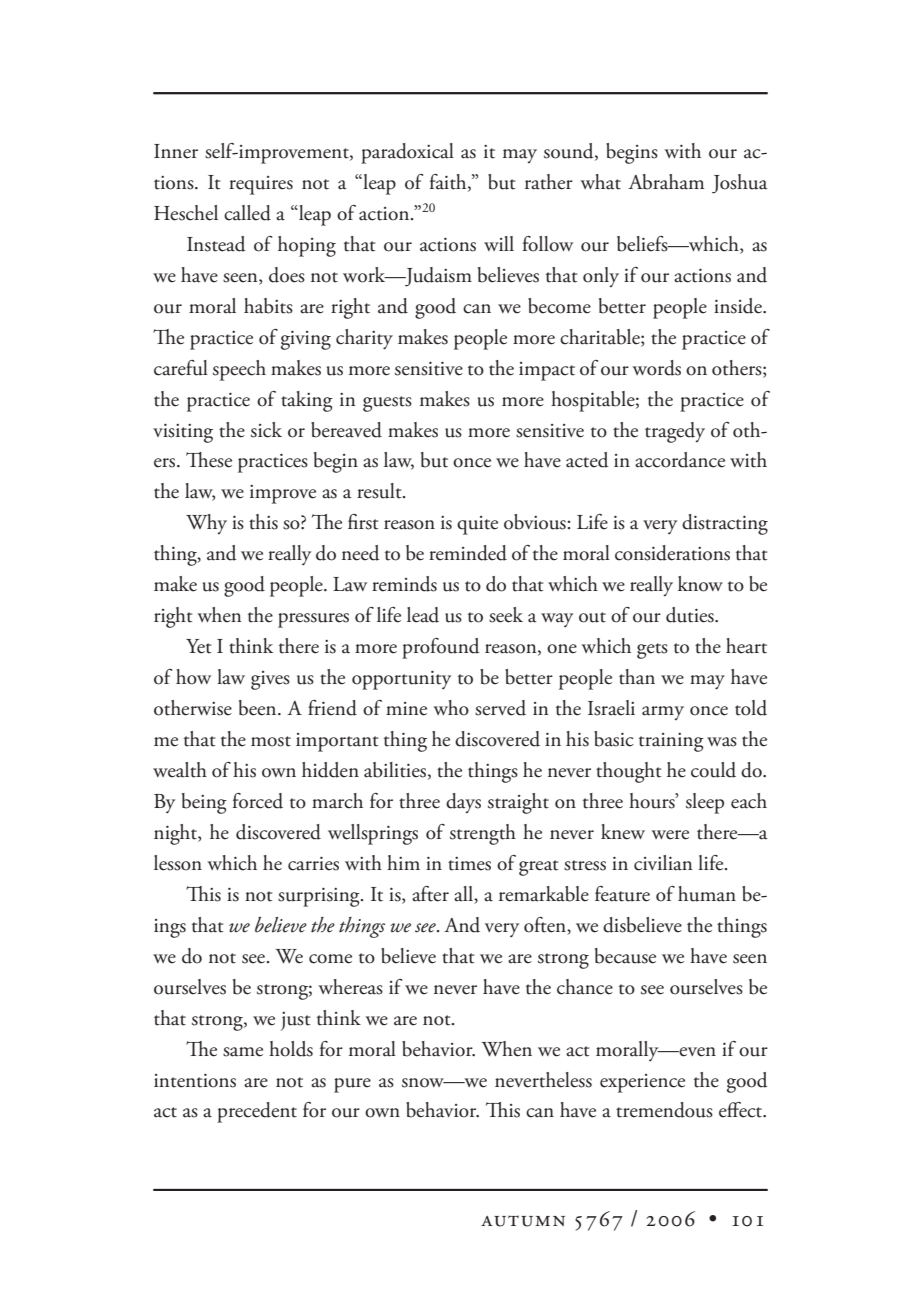 This screenshot has height=1316, width=921. I want to click on duties, so click(691, 615).
